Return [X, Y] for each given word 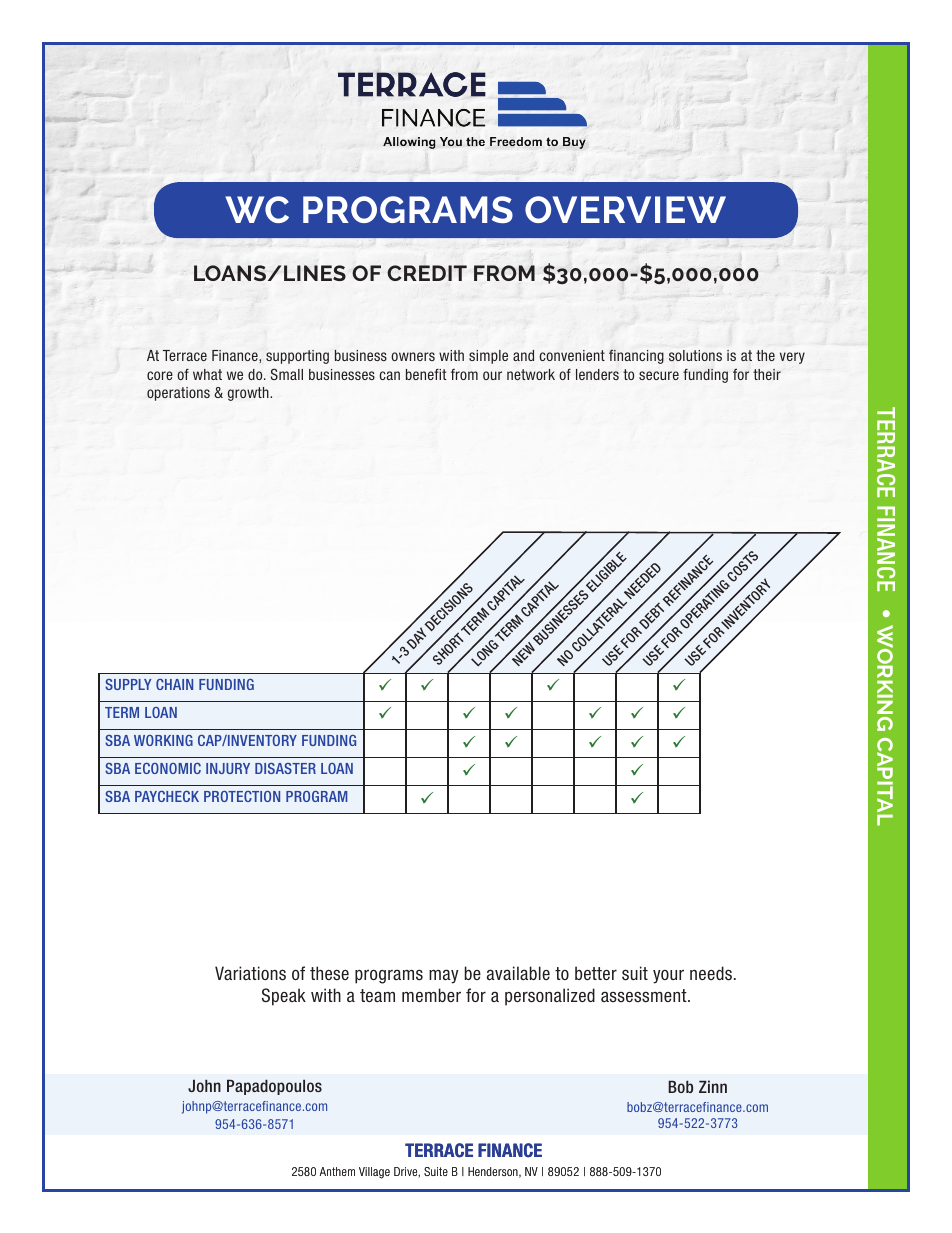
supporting [297, 357]
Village [374, 1173]
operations [178, 394]
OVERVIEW [625, 209]
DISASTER [285, 768]
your [668, 976]
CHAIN [174, 684]
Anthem [337, 1171]
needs [711, 973]
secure [659, 375]
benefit [426, 374]
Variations [250, 973]
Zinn [713, 1086]
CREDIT [427, 273]
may [444, 976]
